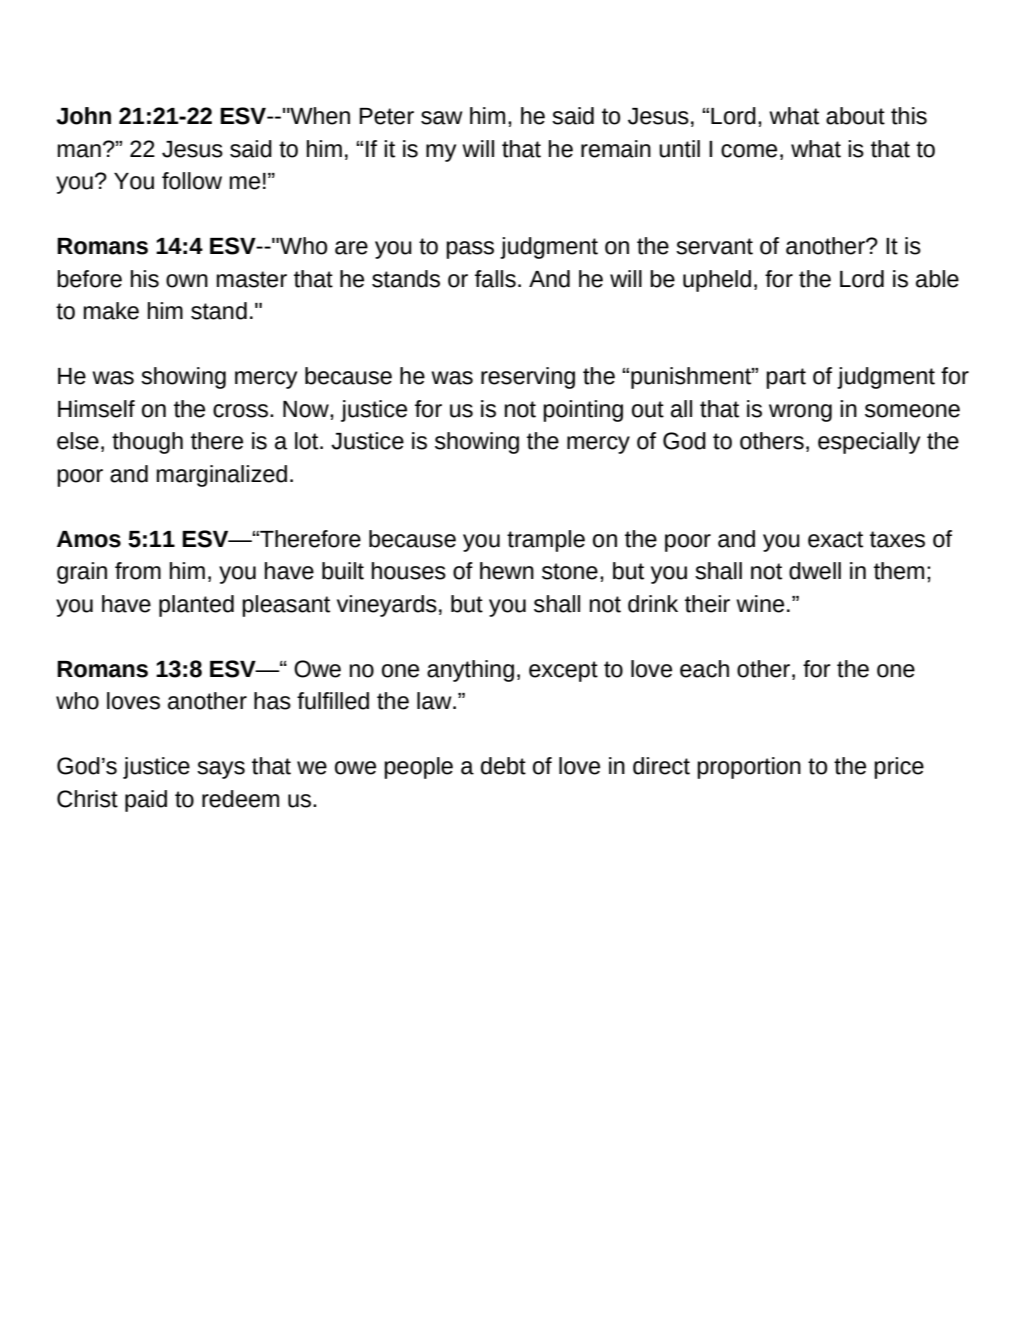 The image size is (1026, 1328). I want to click on planted, so click(196, 606).
